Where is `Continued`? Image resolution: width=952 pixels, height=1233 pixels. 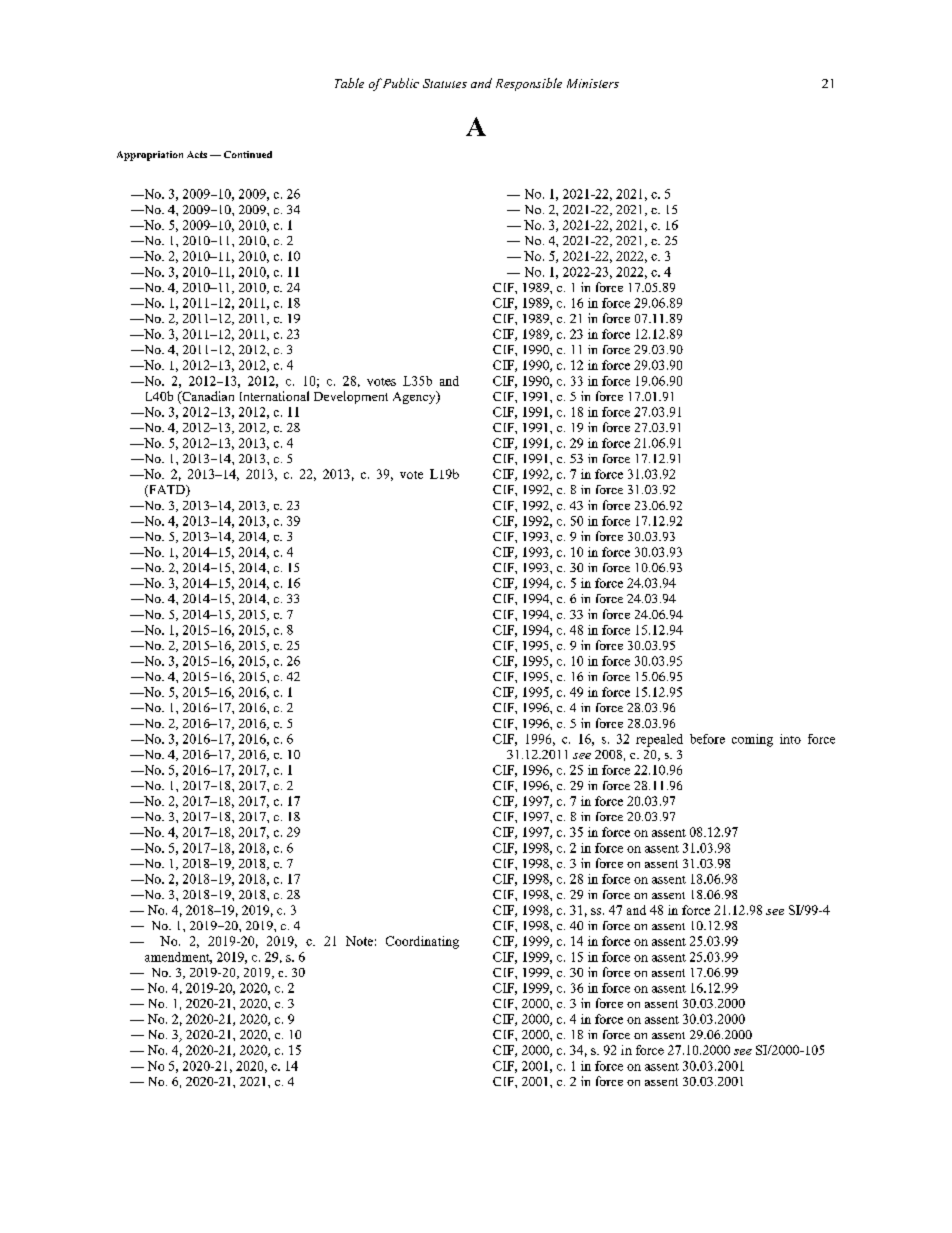 Continued is located at coordinates (248, 154).
